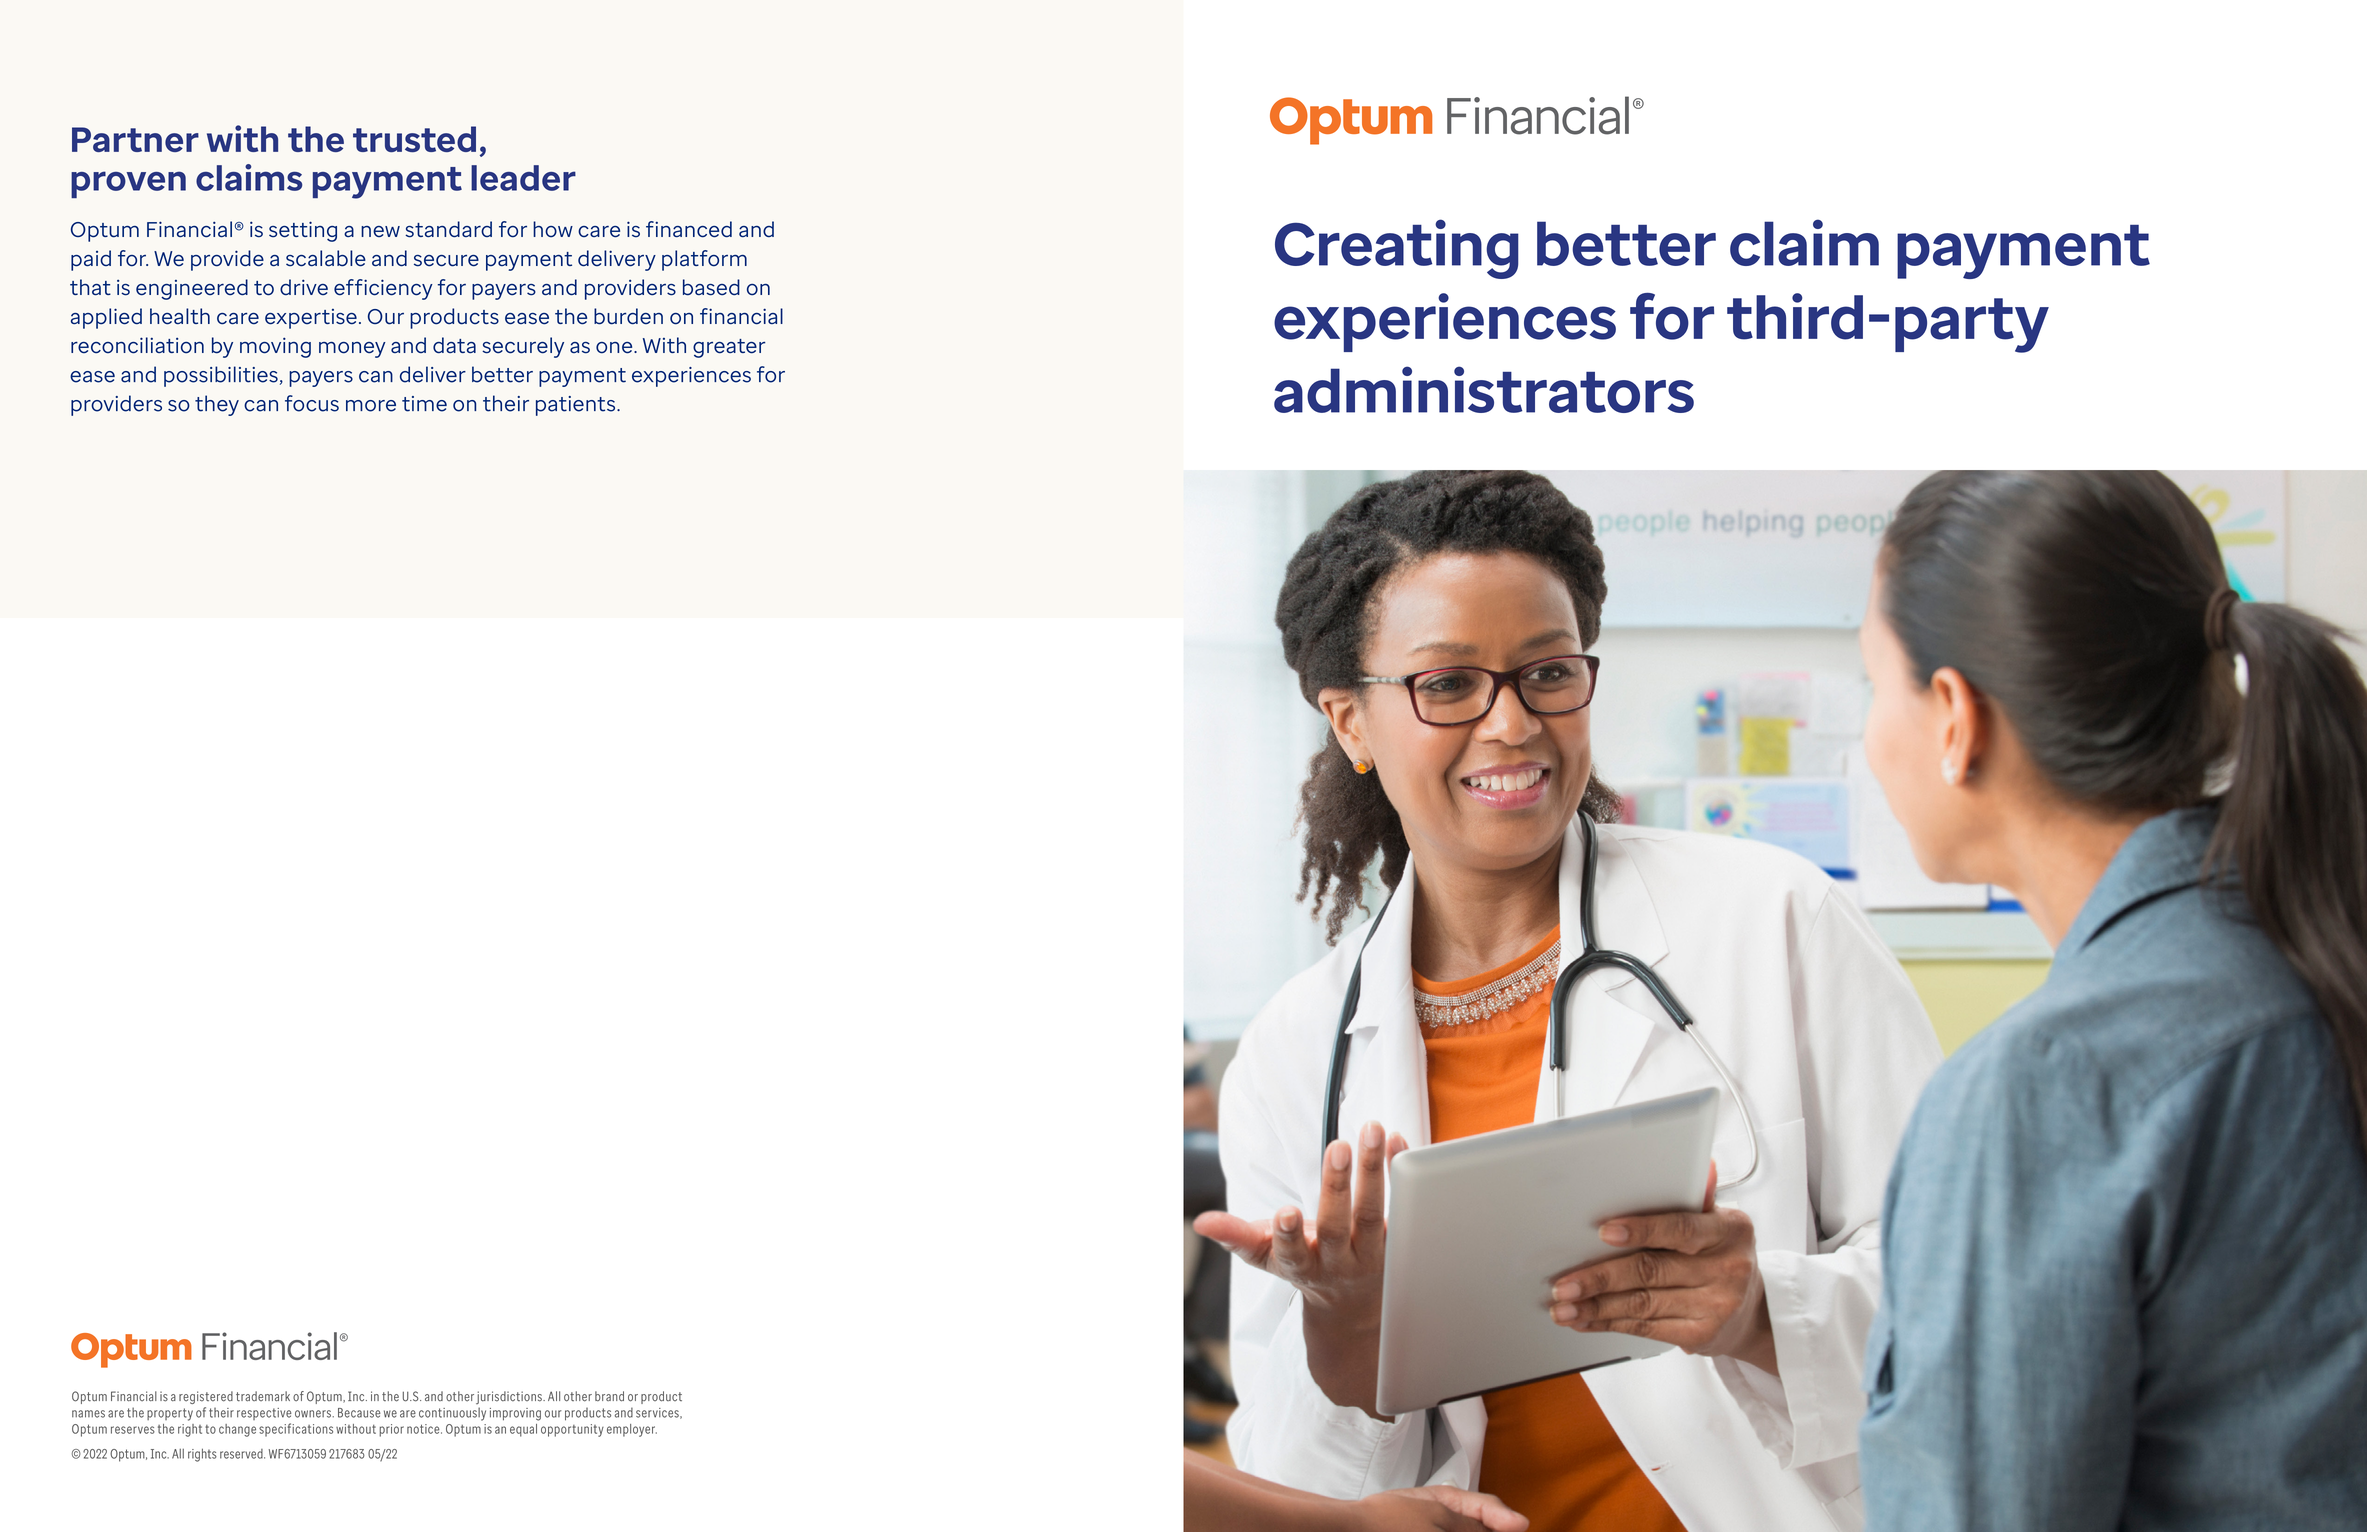  I want to click on employer, so click(632, 1430).
